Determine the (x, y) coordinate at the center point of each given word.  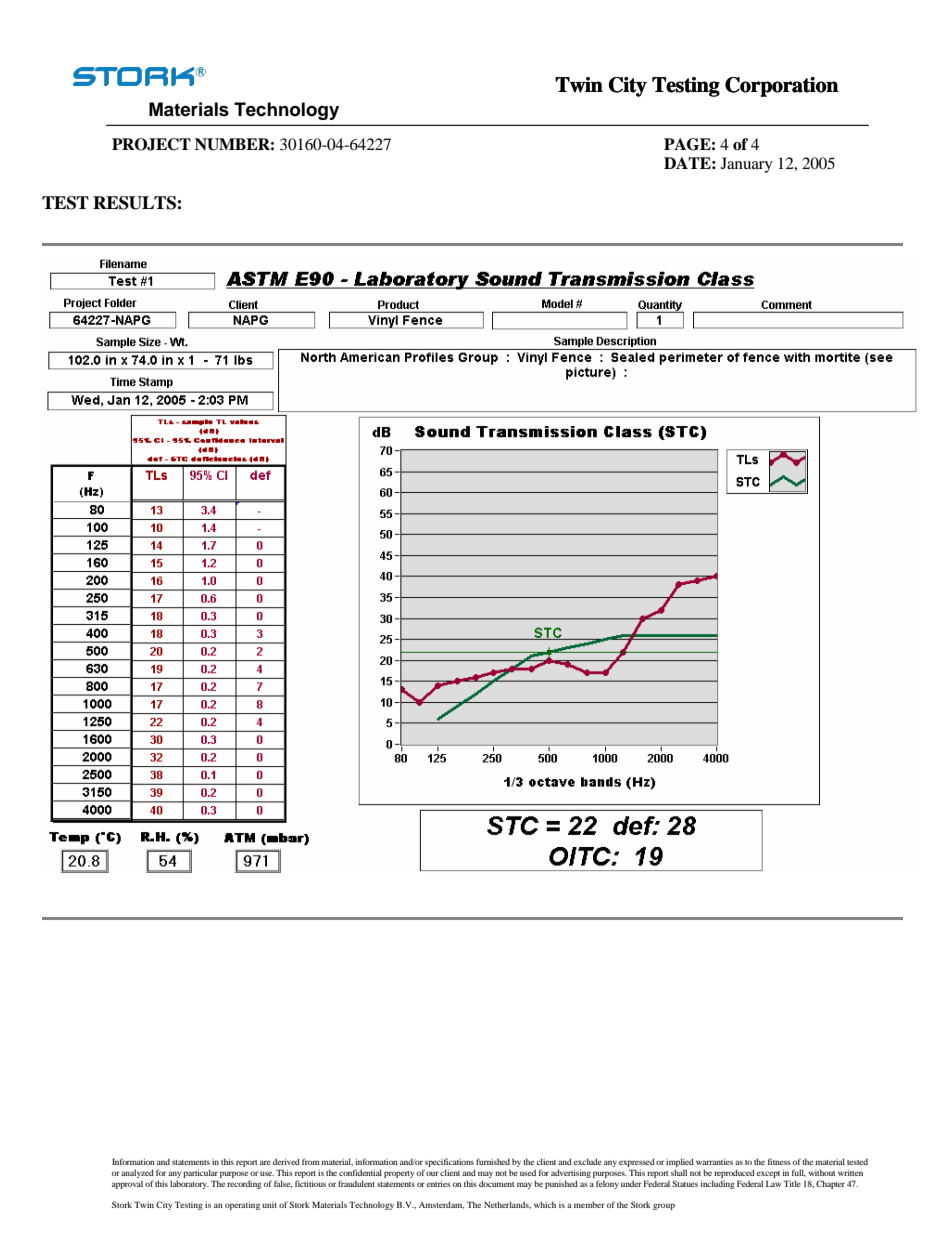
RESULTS (135, 203)
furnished (493, 1161)
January (747, 165)
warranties (714, 1161)
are (265, 1162)
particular (200, 1175)
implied (680, 1164)
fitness (779, 1161)
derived (286, 1161)
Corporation (782, 87)
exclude (588, 1161)
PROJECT (151, 144)
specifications (449, 1164)
